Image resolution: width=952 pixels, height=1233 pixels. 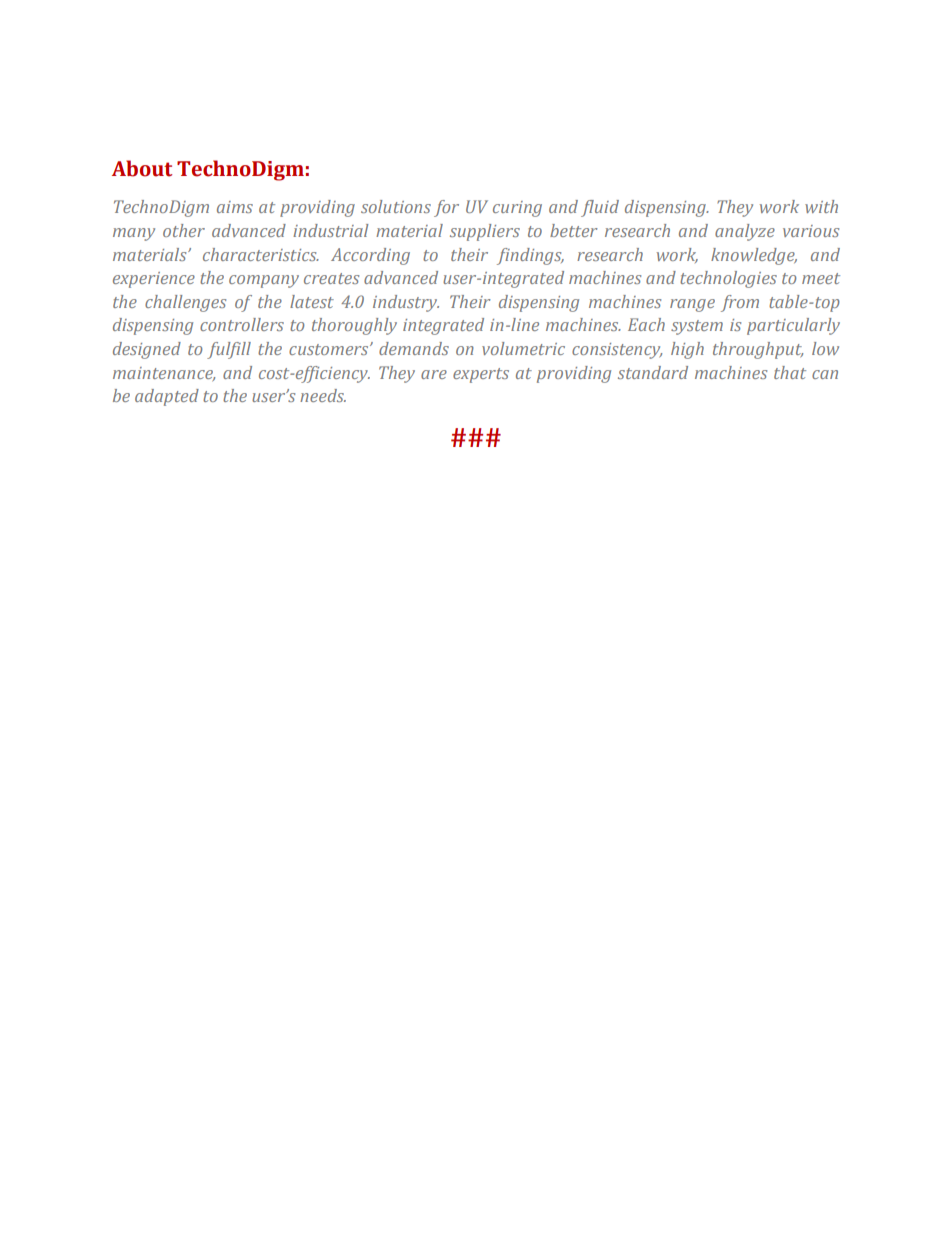 I want to click on adapted, so click(x=167, y=397).
